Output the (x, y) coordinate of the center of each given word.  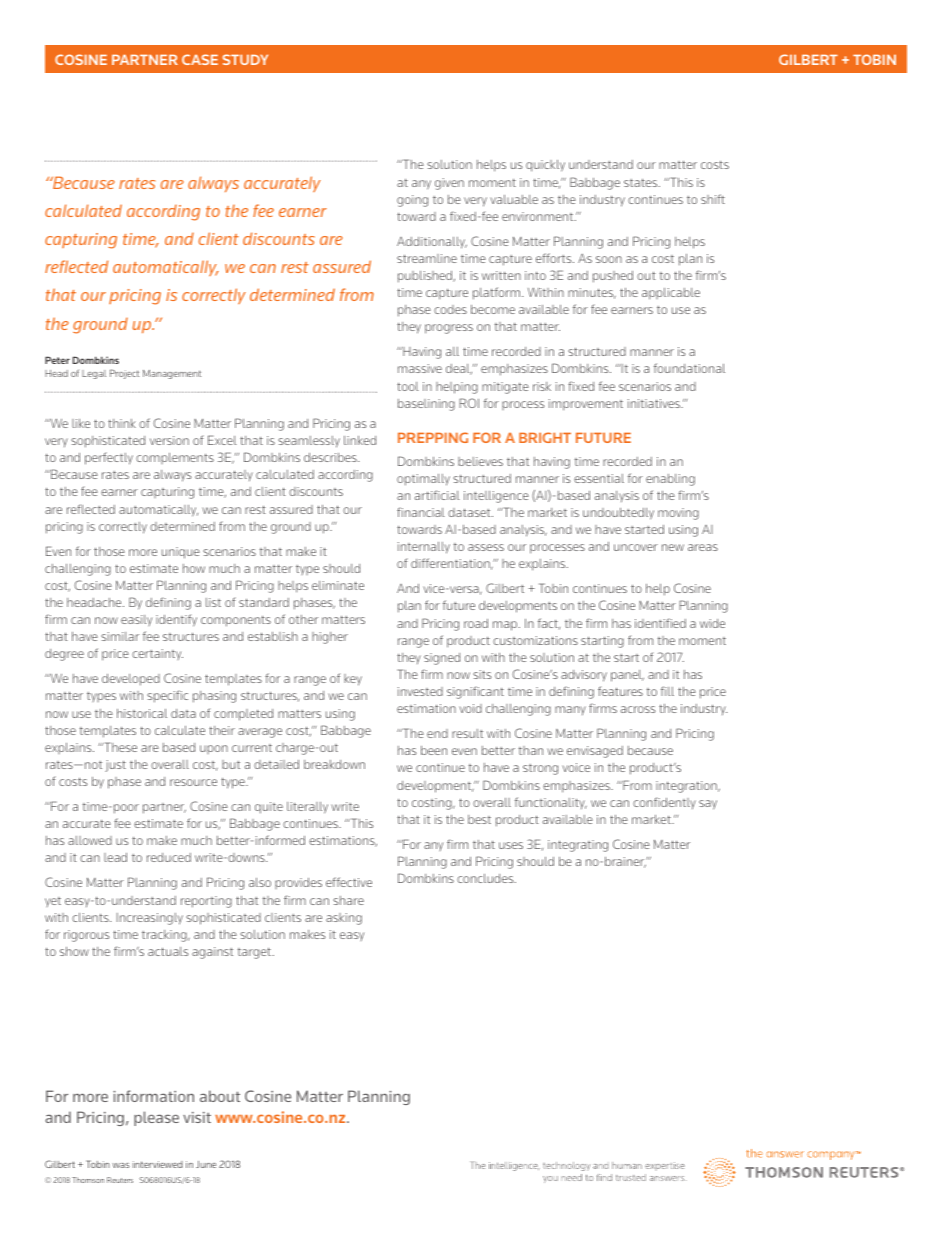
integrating (578, 846)
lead (115, 857)
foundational (689, 368)
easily (136, 620)
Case (200, 59)
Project (124, 374)
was (121, 1165)
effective (349, 882)
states (642, 182)
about (220, 1096)
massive (420, 368)
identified (660, 623)
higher (330, 638)
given (449, 184)
